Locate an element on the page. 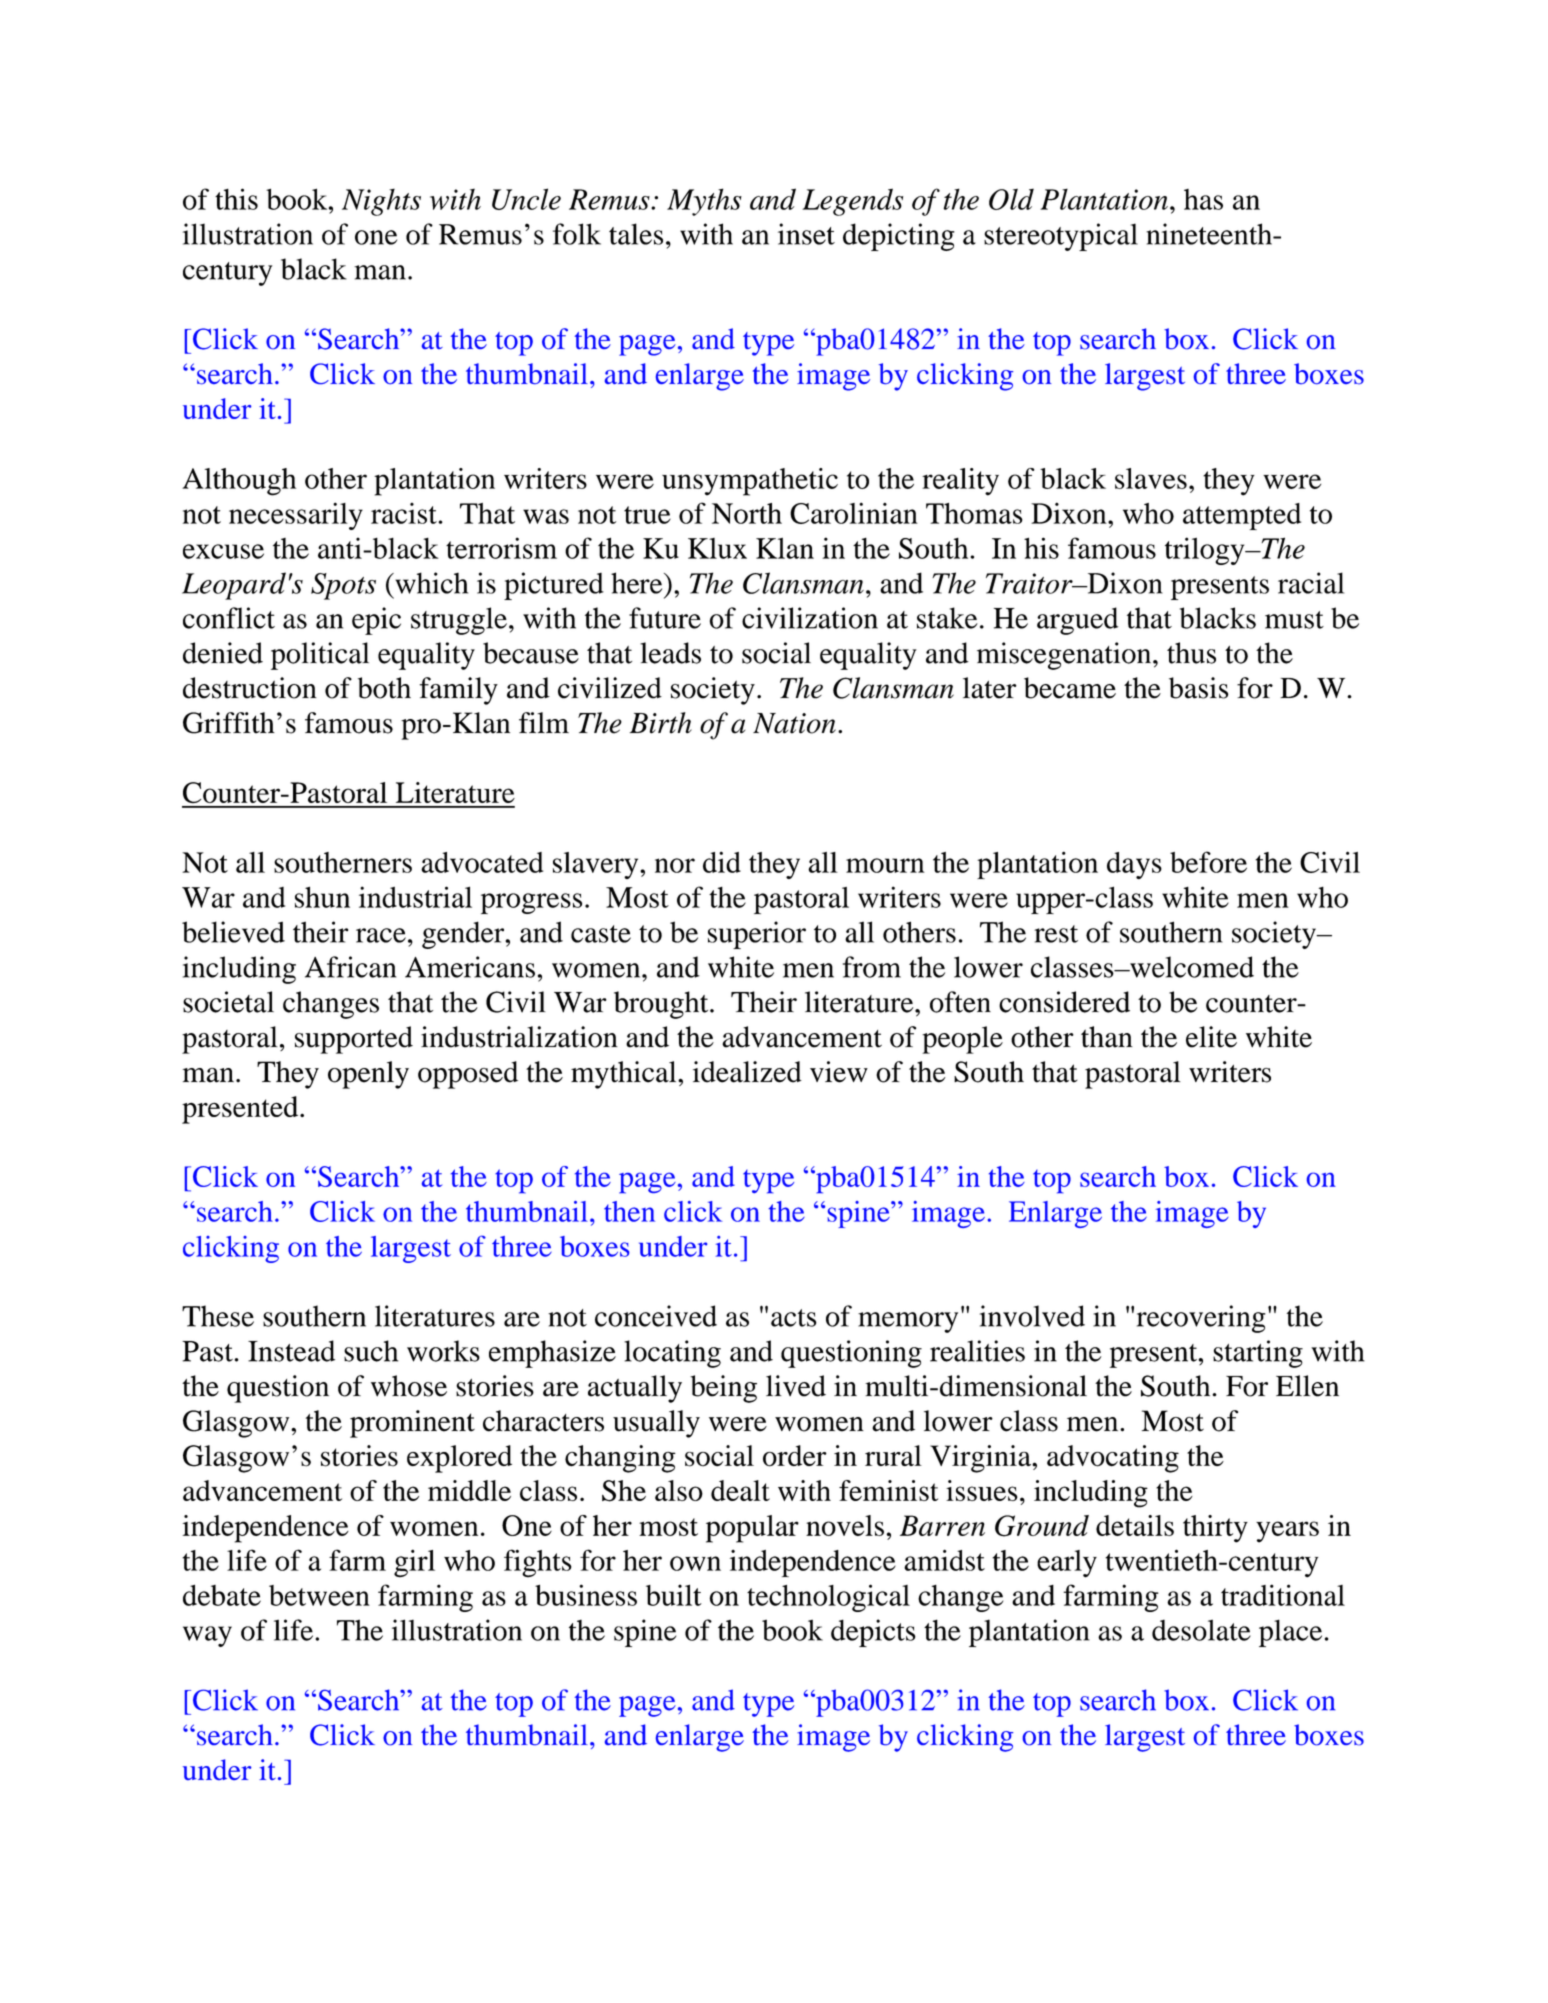  shun is located at coordinates (322, 897).
